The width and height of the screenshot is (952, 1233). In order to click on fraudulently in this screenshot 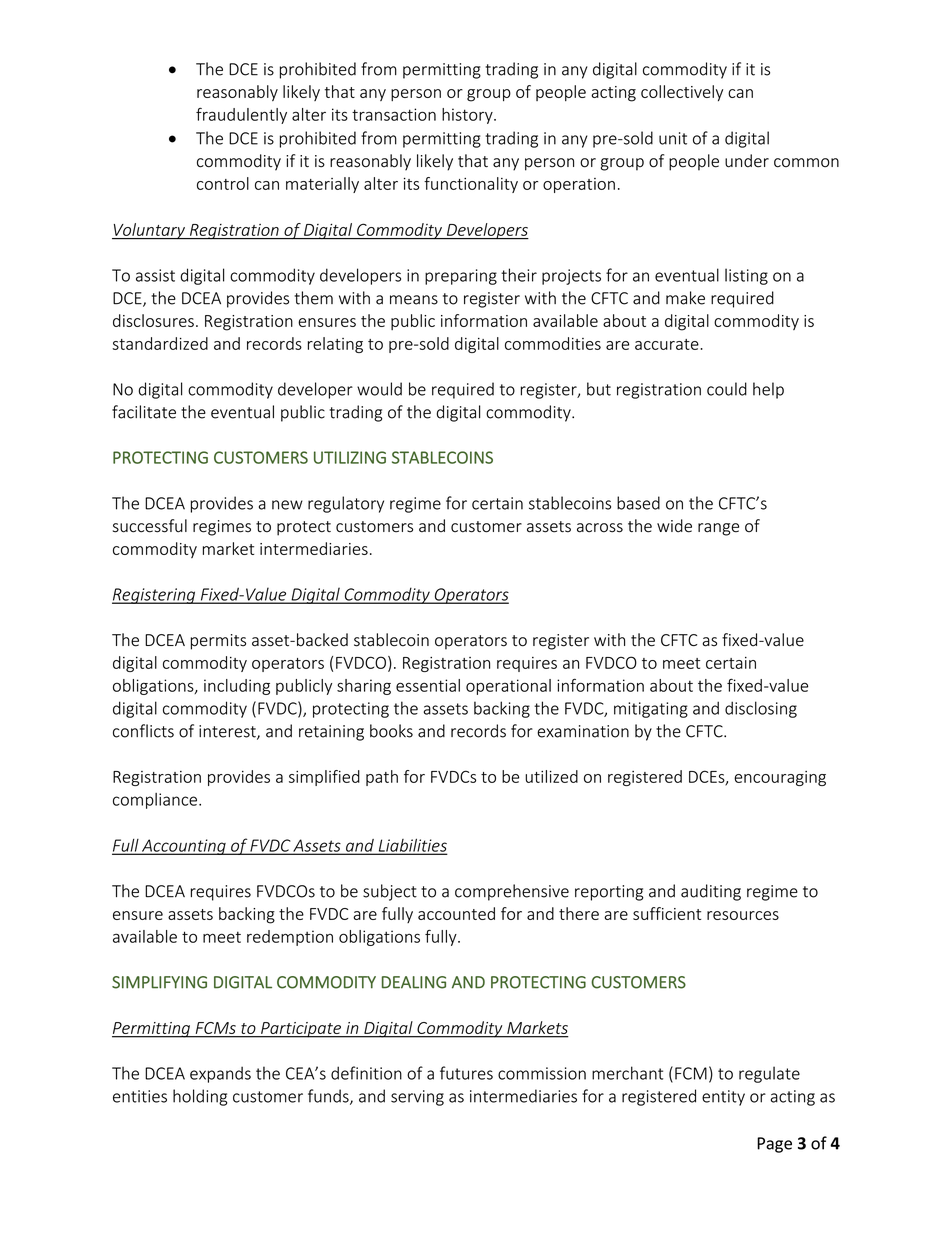, I will do `click(241, 115)`.
